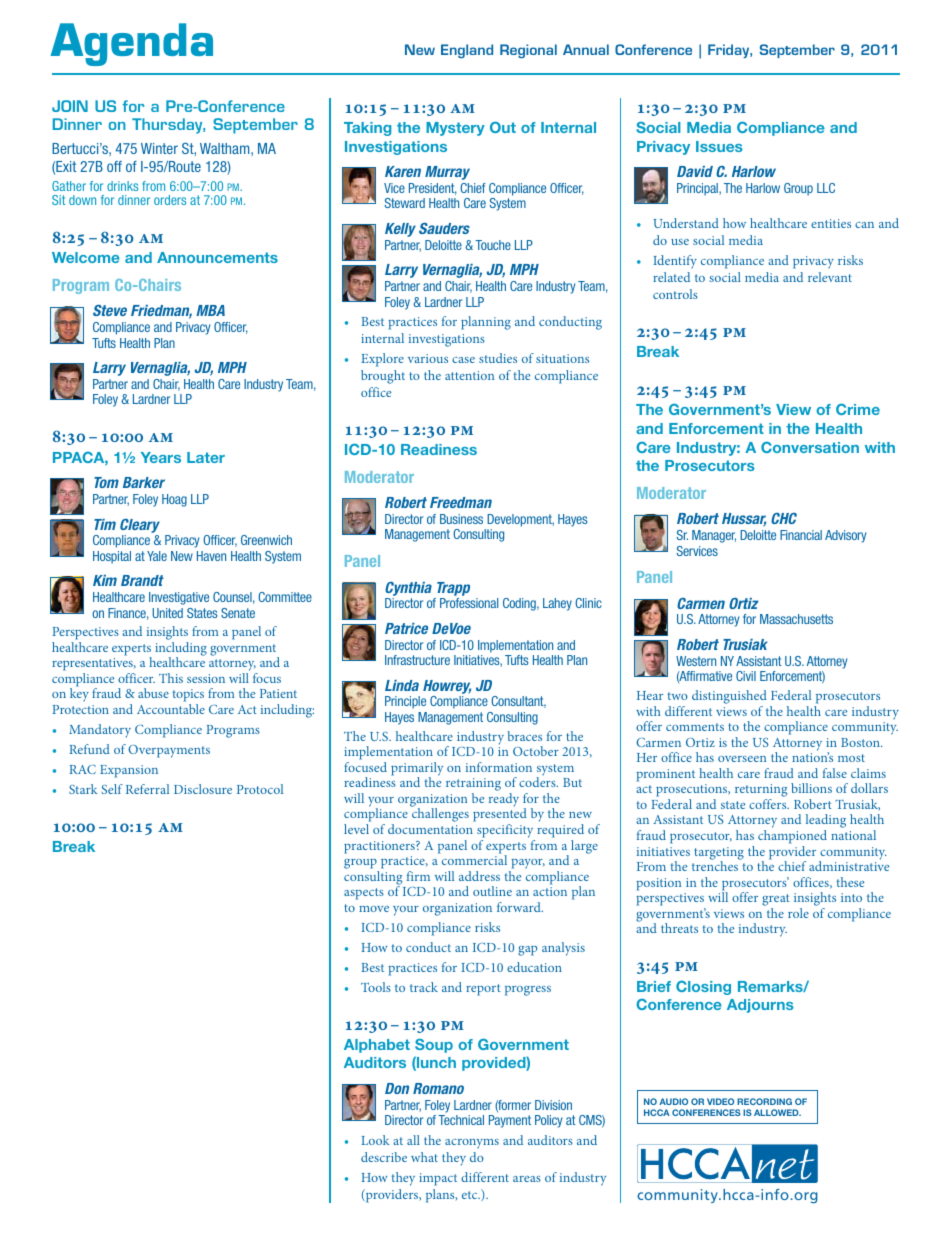 Image resolution: width=952 pixels, height=1233 pixels. I want to click on case, so click(463, 360).
